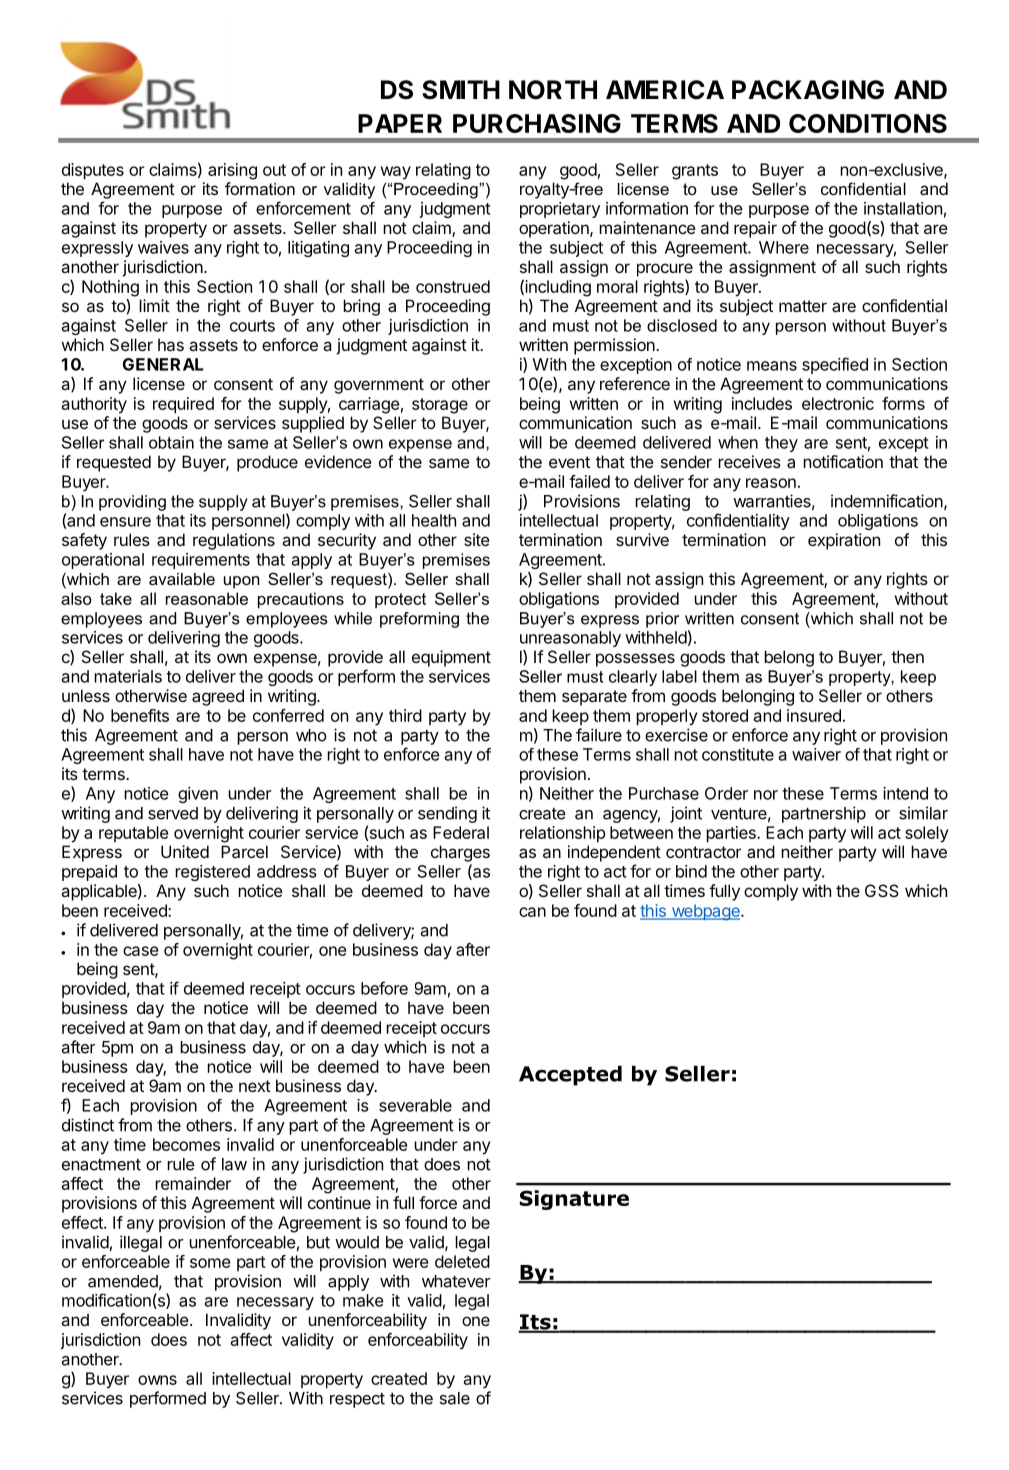  Describe the element at coordinates (232, 171) in the image. I see `arising` at that location.
